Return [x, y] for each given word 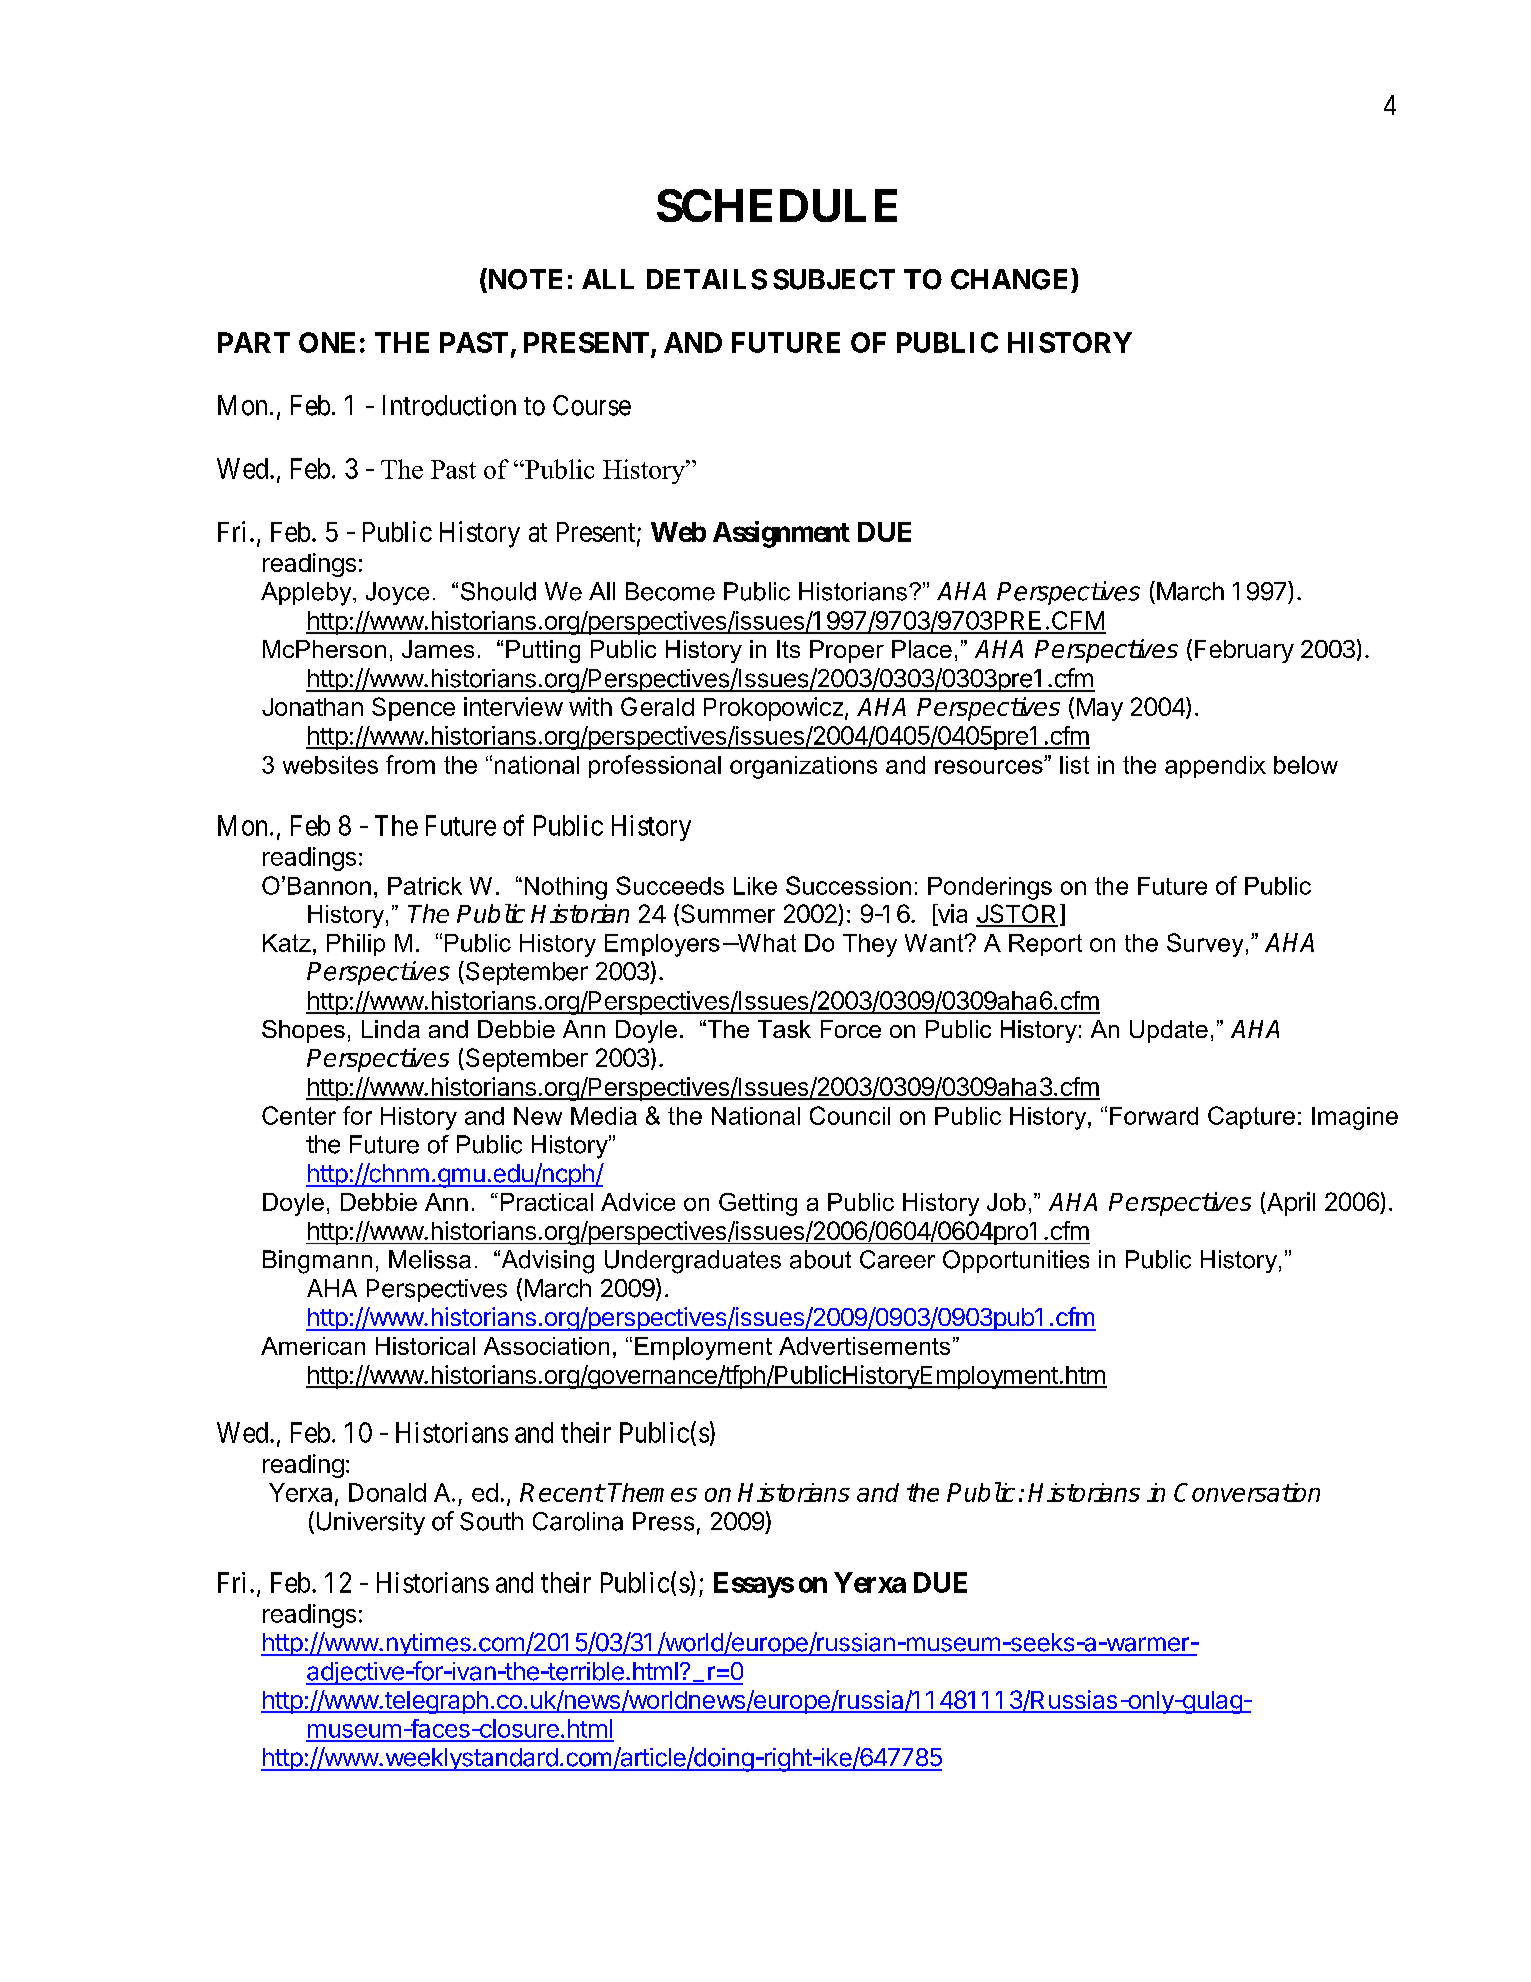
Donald [387, 1492]
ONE [327, 342]
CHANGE [1011, 279]
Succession [848, 885]
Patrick [425, 886]
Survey [1205, 945]
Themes [652, 1492]
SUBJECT [834, 279]
